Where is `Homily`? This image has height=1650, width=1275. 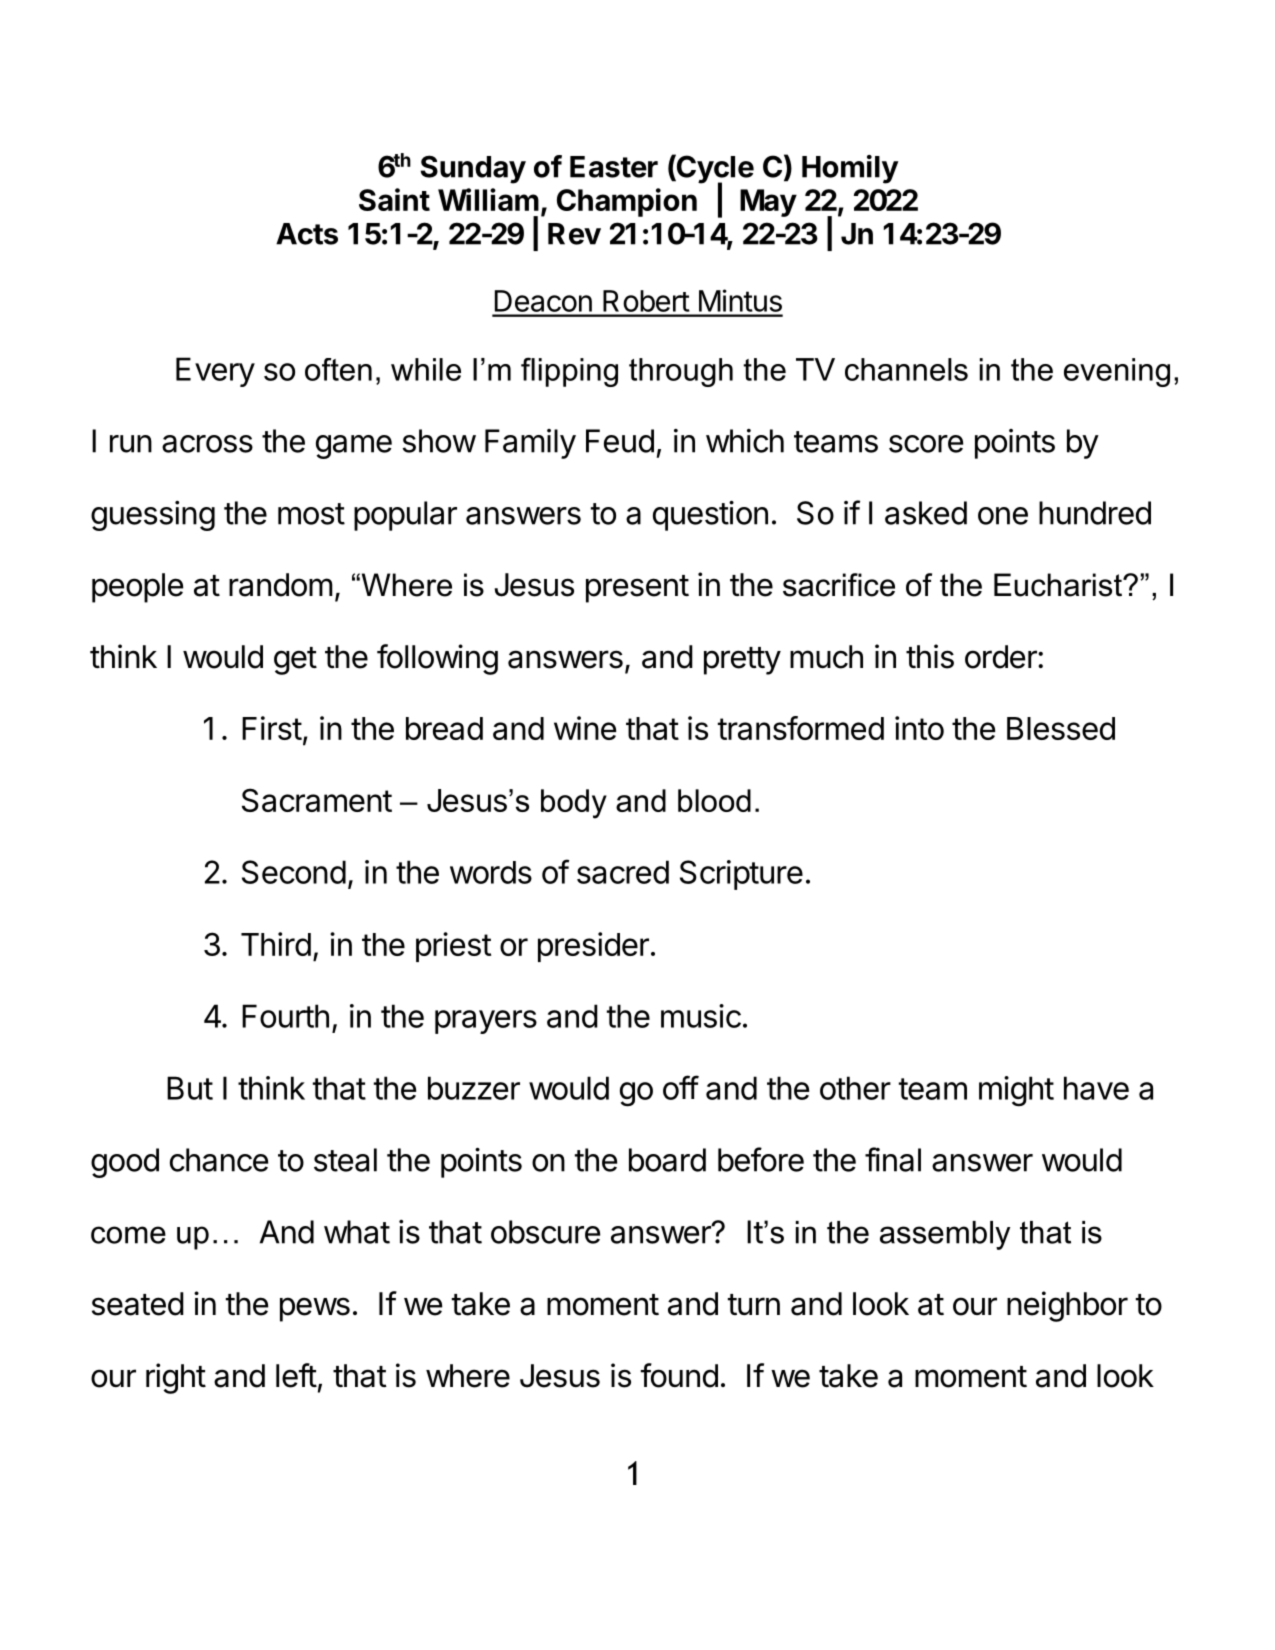
Homily is located at coordinates (850, 169).
